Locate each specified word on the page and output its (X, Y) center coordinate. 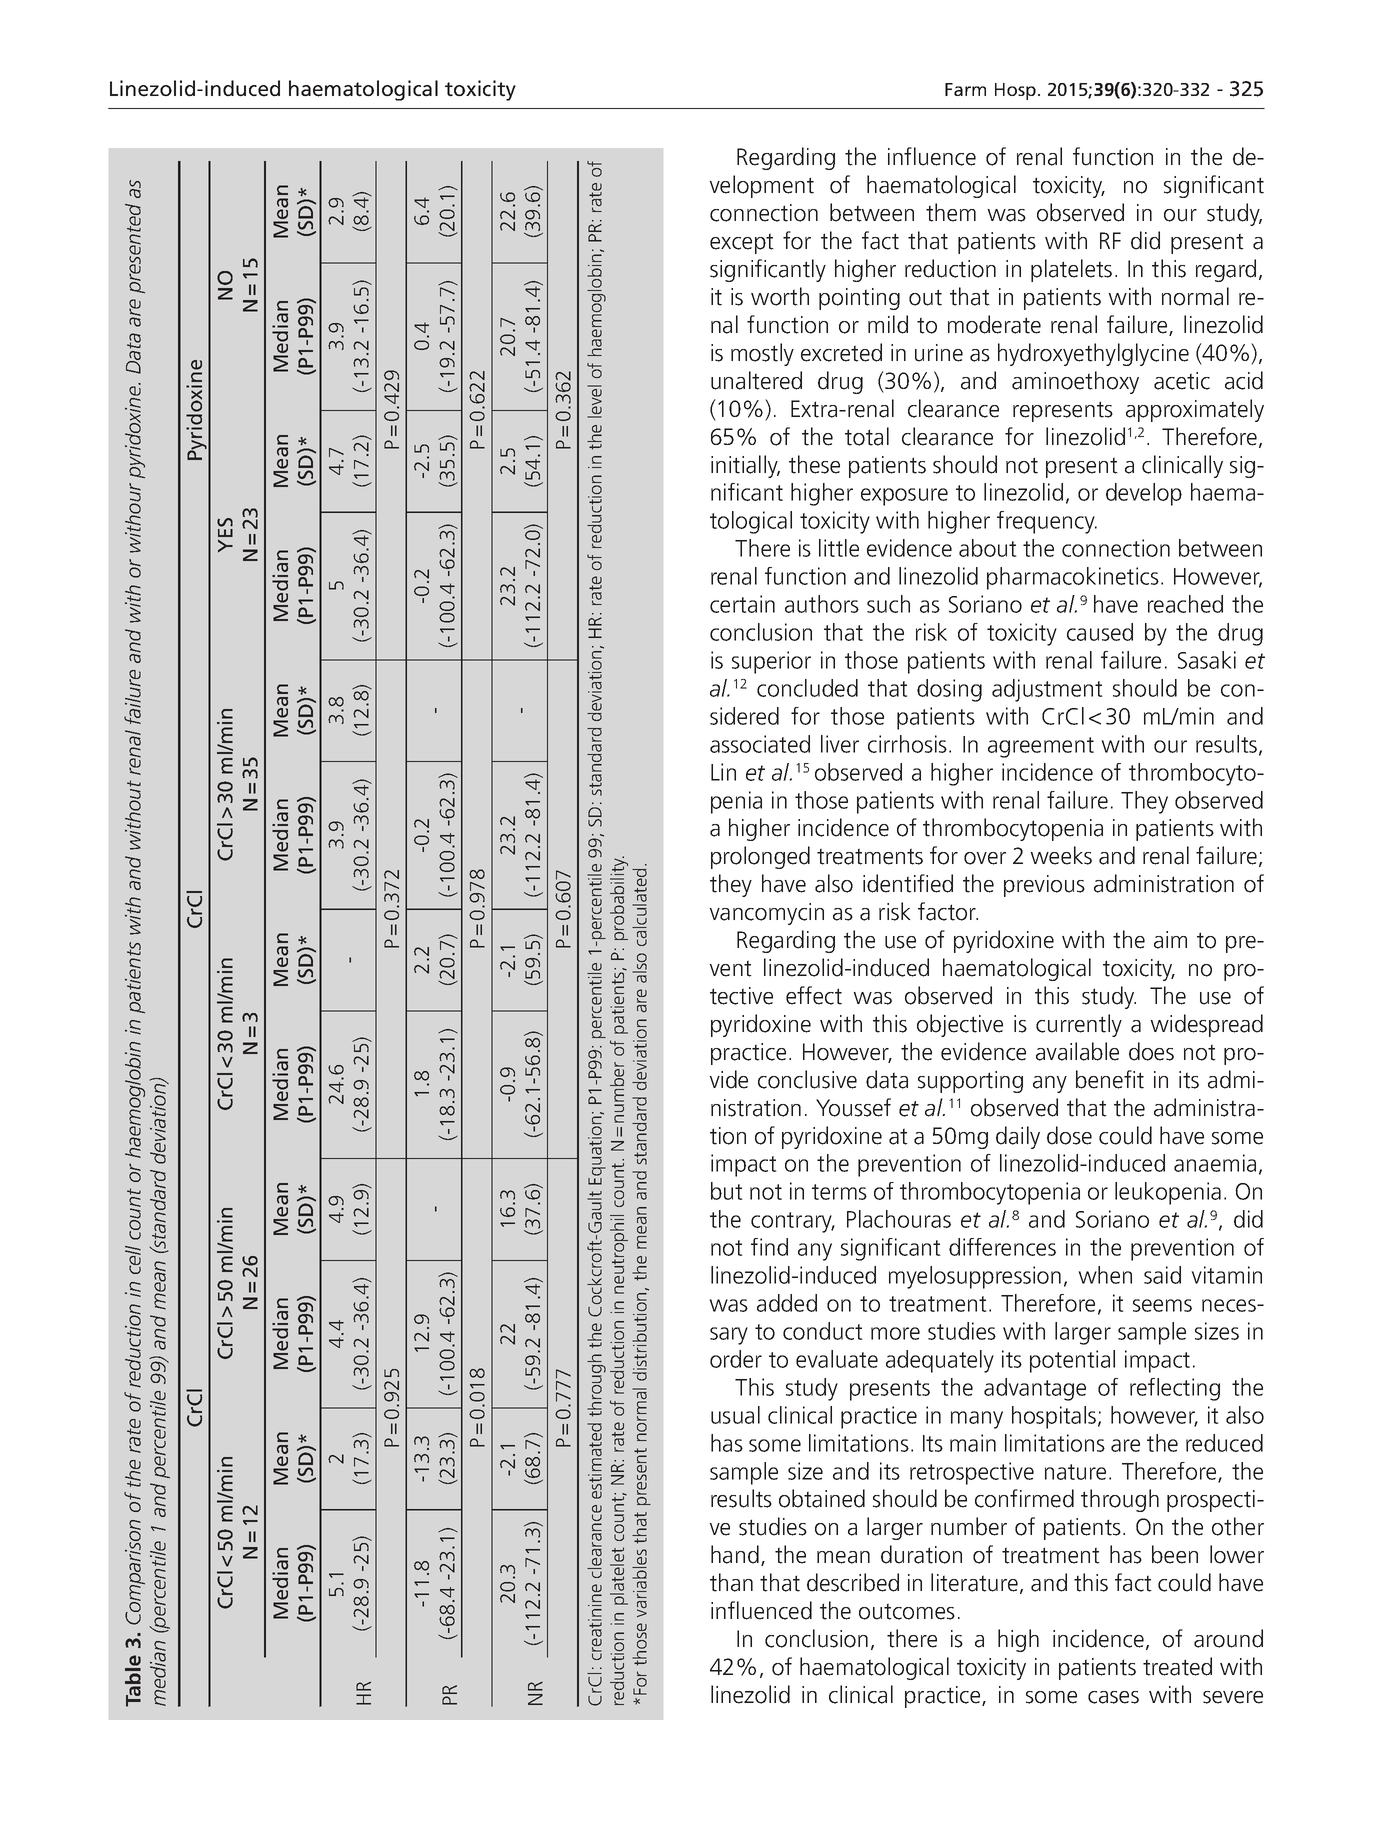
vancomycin (766, 914)
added (787, 1303)
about (988, 548)
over (985, 858)
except (742, 243)
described (853, 1582)
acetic (1182, 381)
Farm (965, 89)
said (1162, 1275)
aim (1170, 940)
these (814, 464)
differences (1002, 1247)
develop (1144, 494)
